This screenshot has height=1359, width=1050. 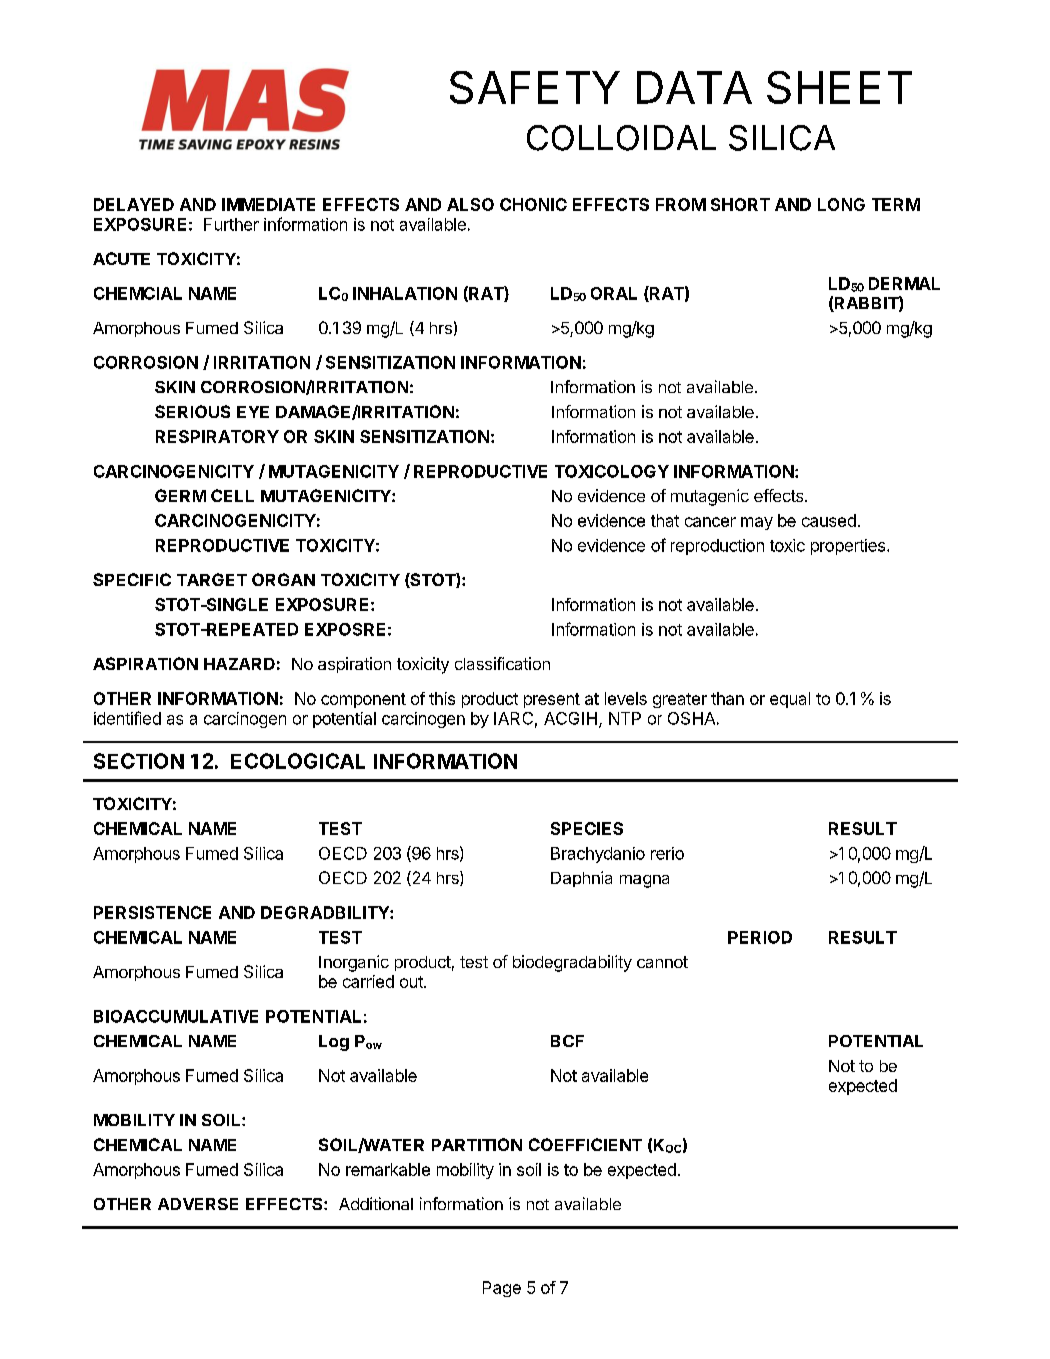 I want to click on IMMEDIATE, so click(x=268, y=204).
